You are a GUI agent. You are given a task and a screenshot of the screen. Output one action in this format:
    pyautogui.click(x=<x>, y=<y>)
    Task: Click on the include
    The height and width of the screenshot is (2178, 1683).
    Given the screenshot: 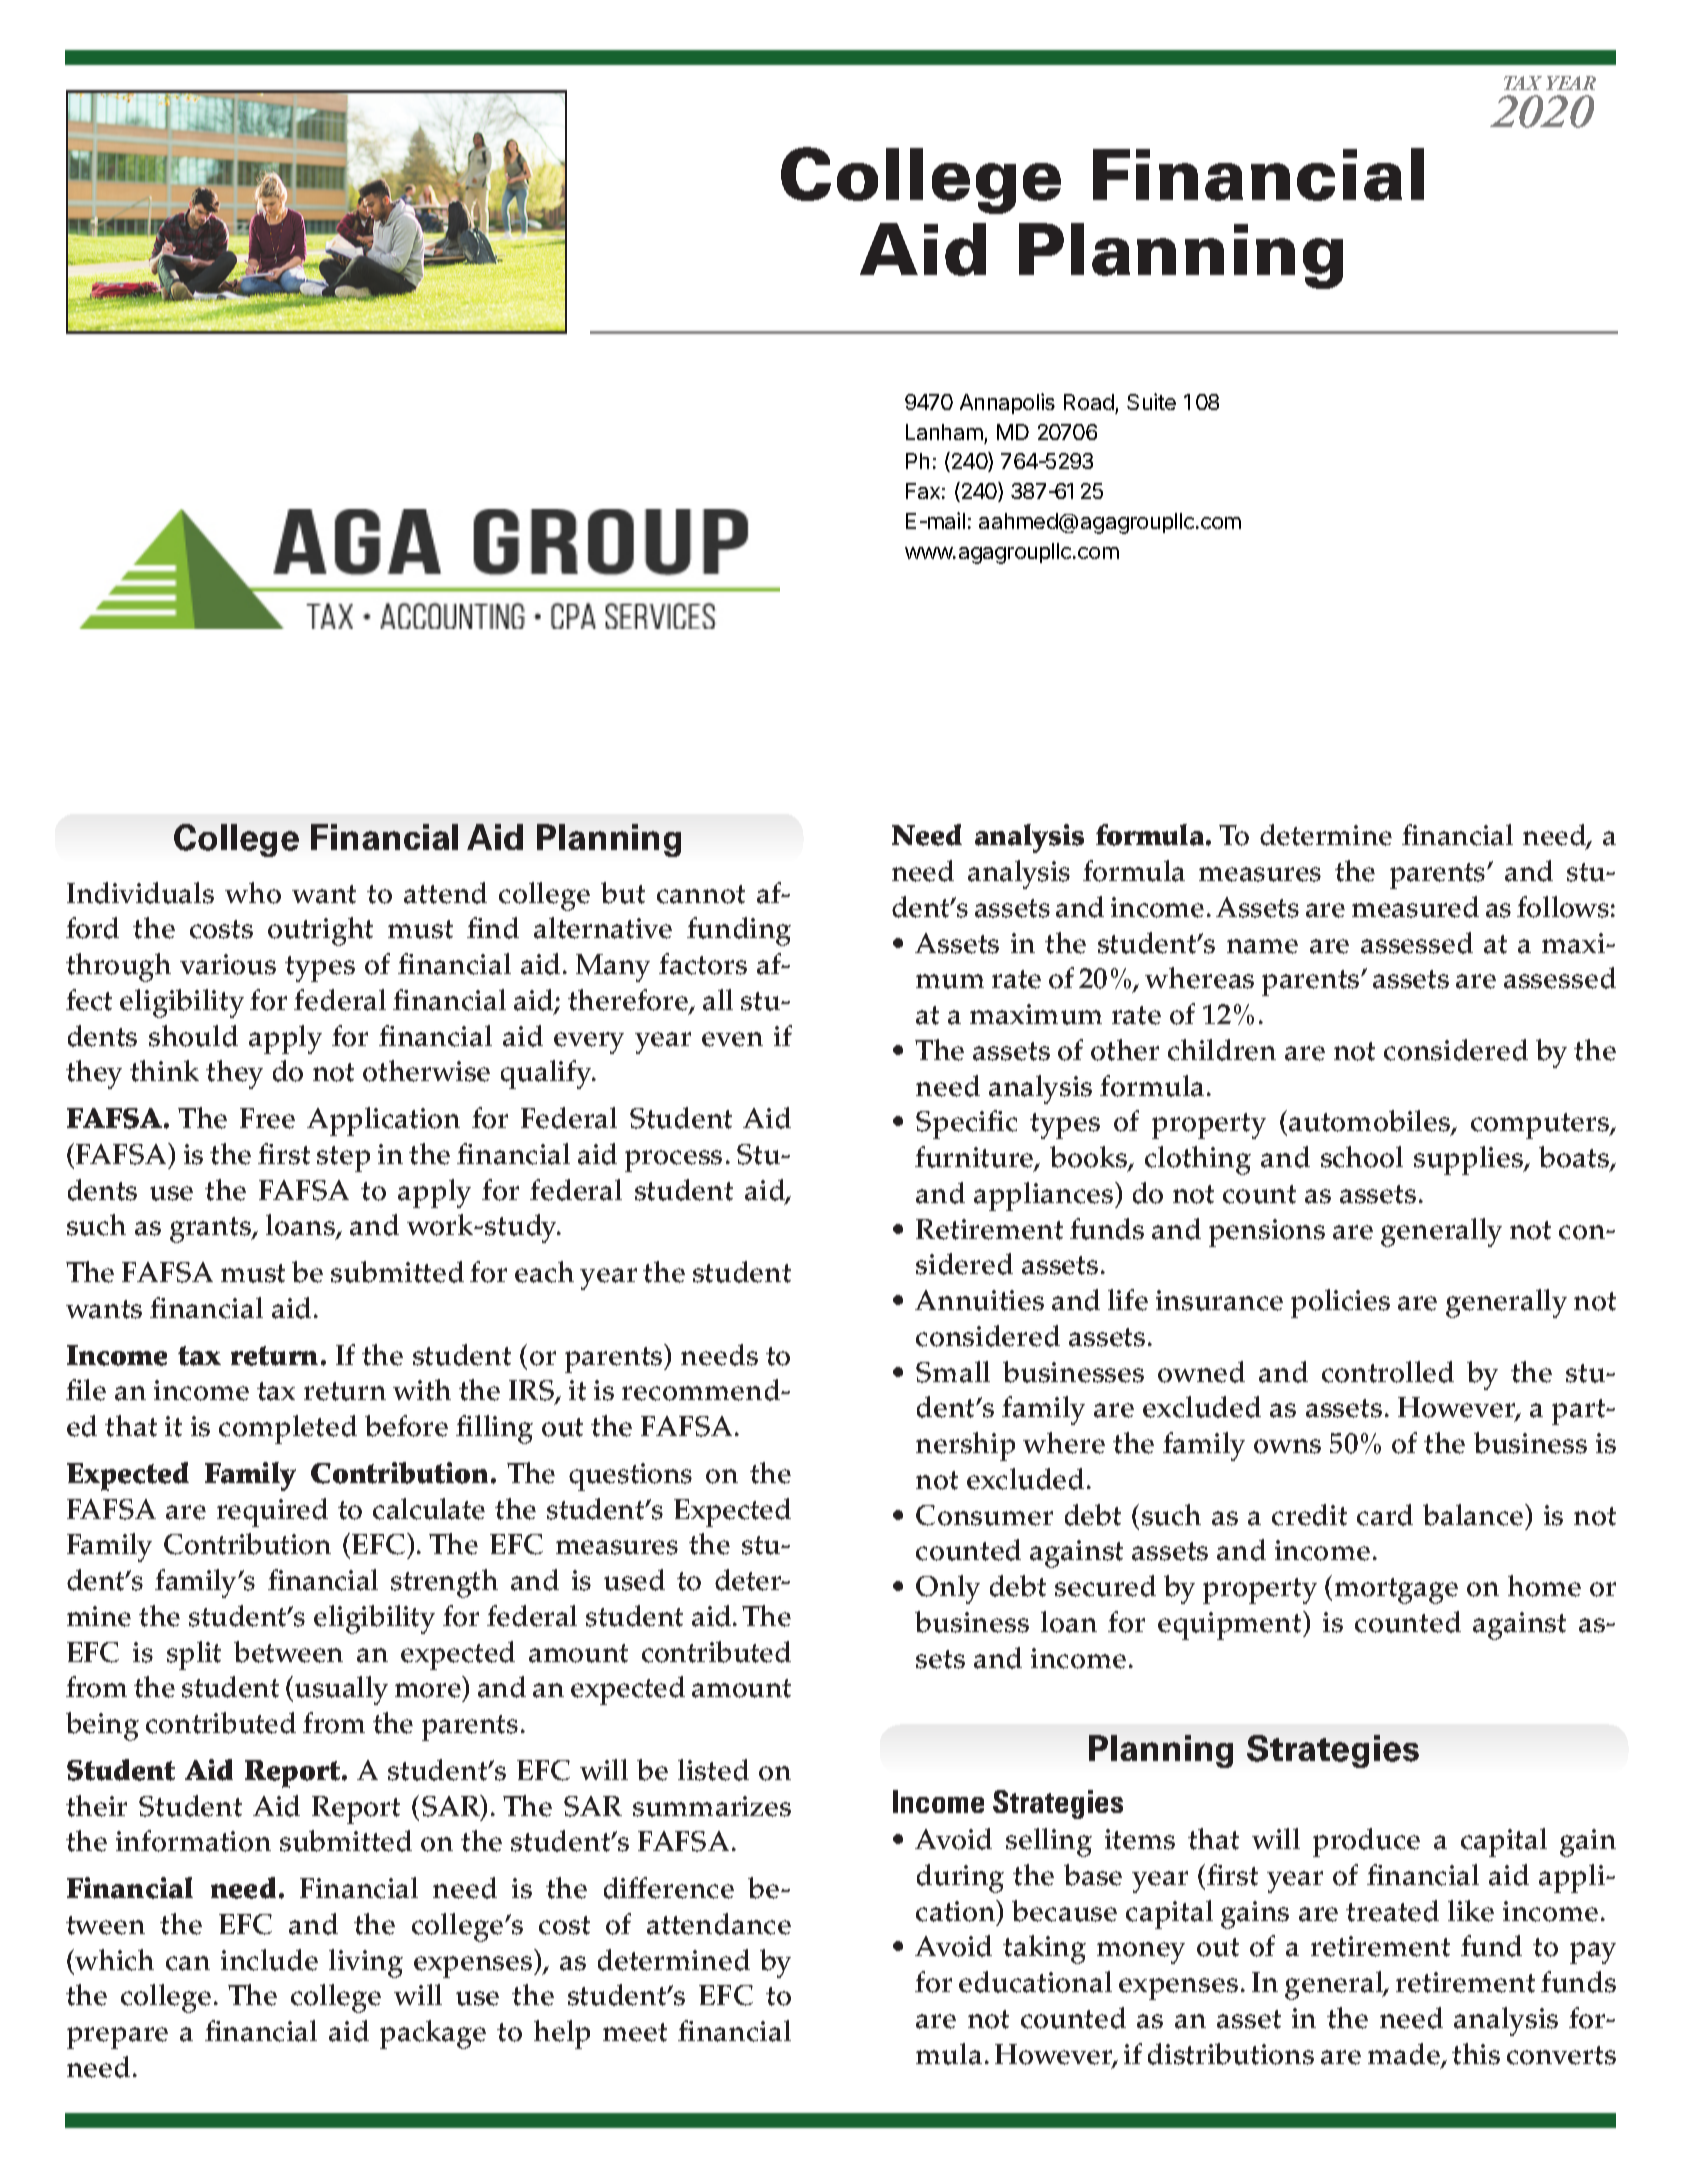 What is the action you would take?
    pyautogui.click(x=269, y=1960)
